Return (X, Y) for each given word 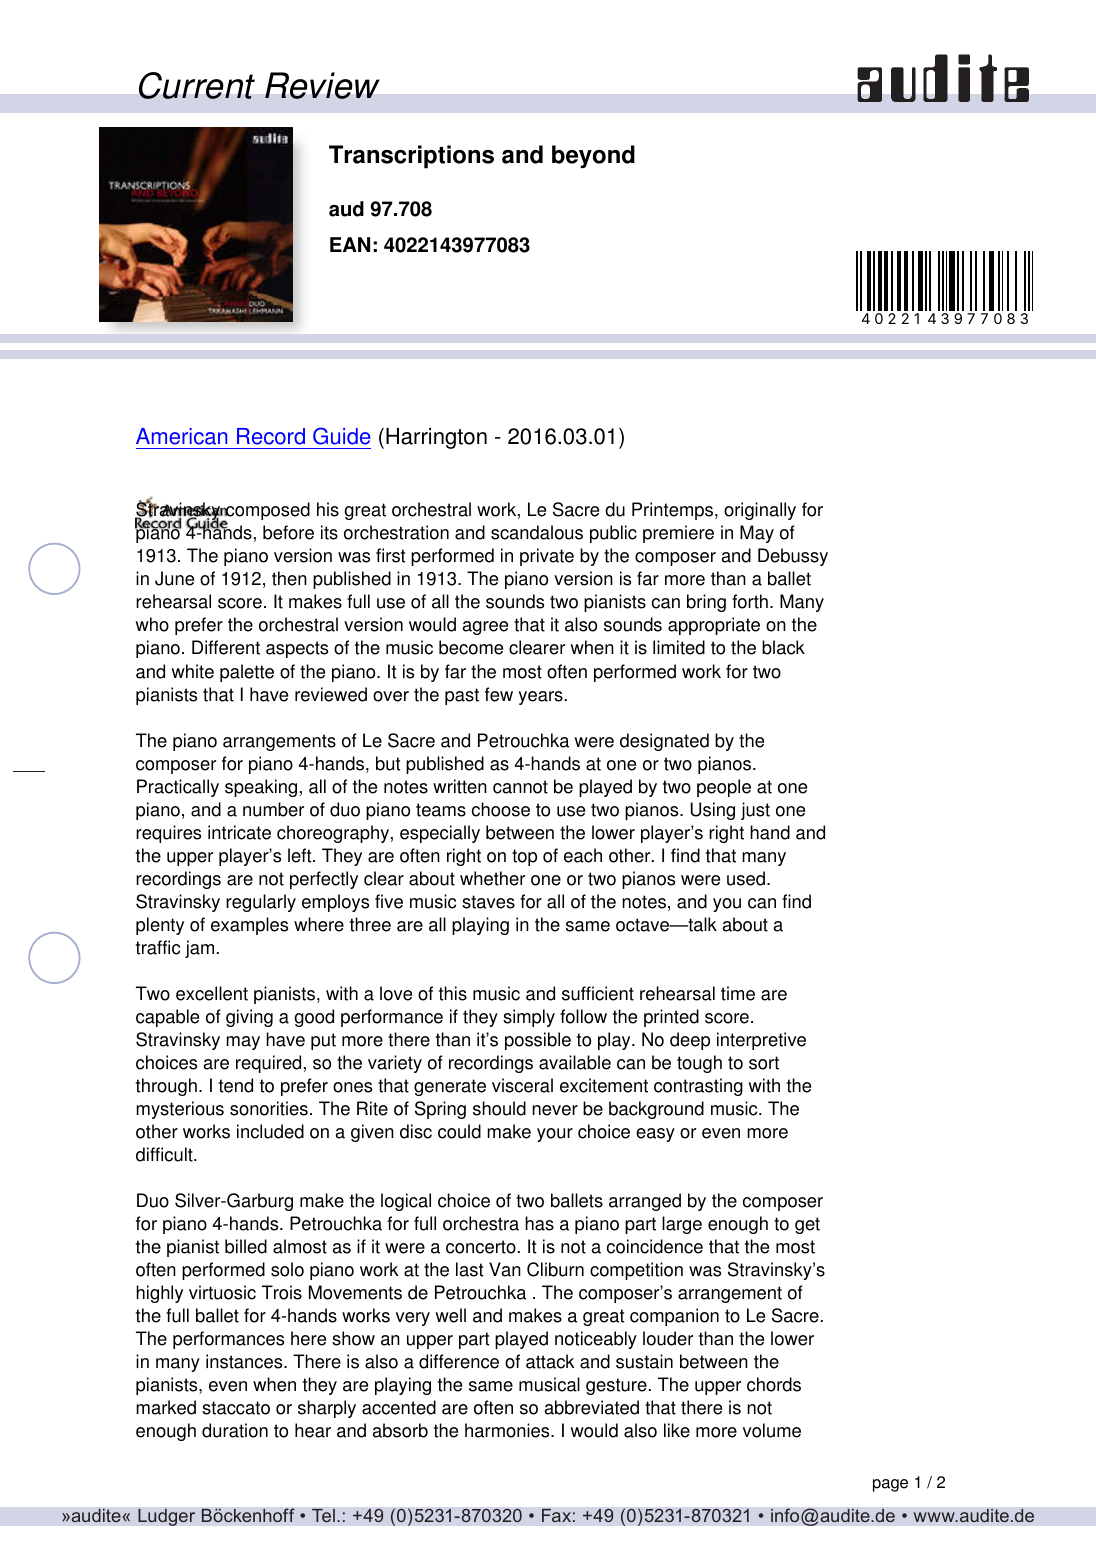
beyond (593, 157)
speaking (261, 788)
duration (235, 1430)
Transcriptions (411, 157)
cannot (520, 787)
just (755, 811)
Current (197, 85)
